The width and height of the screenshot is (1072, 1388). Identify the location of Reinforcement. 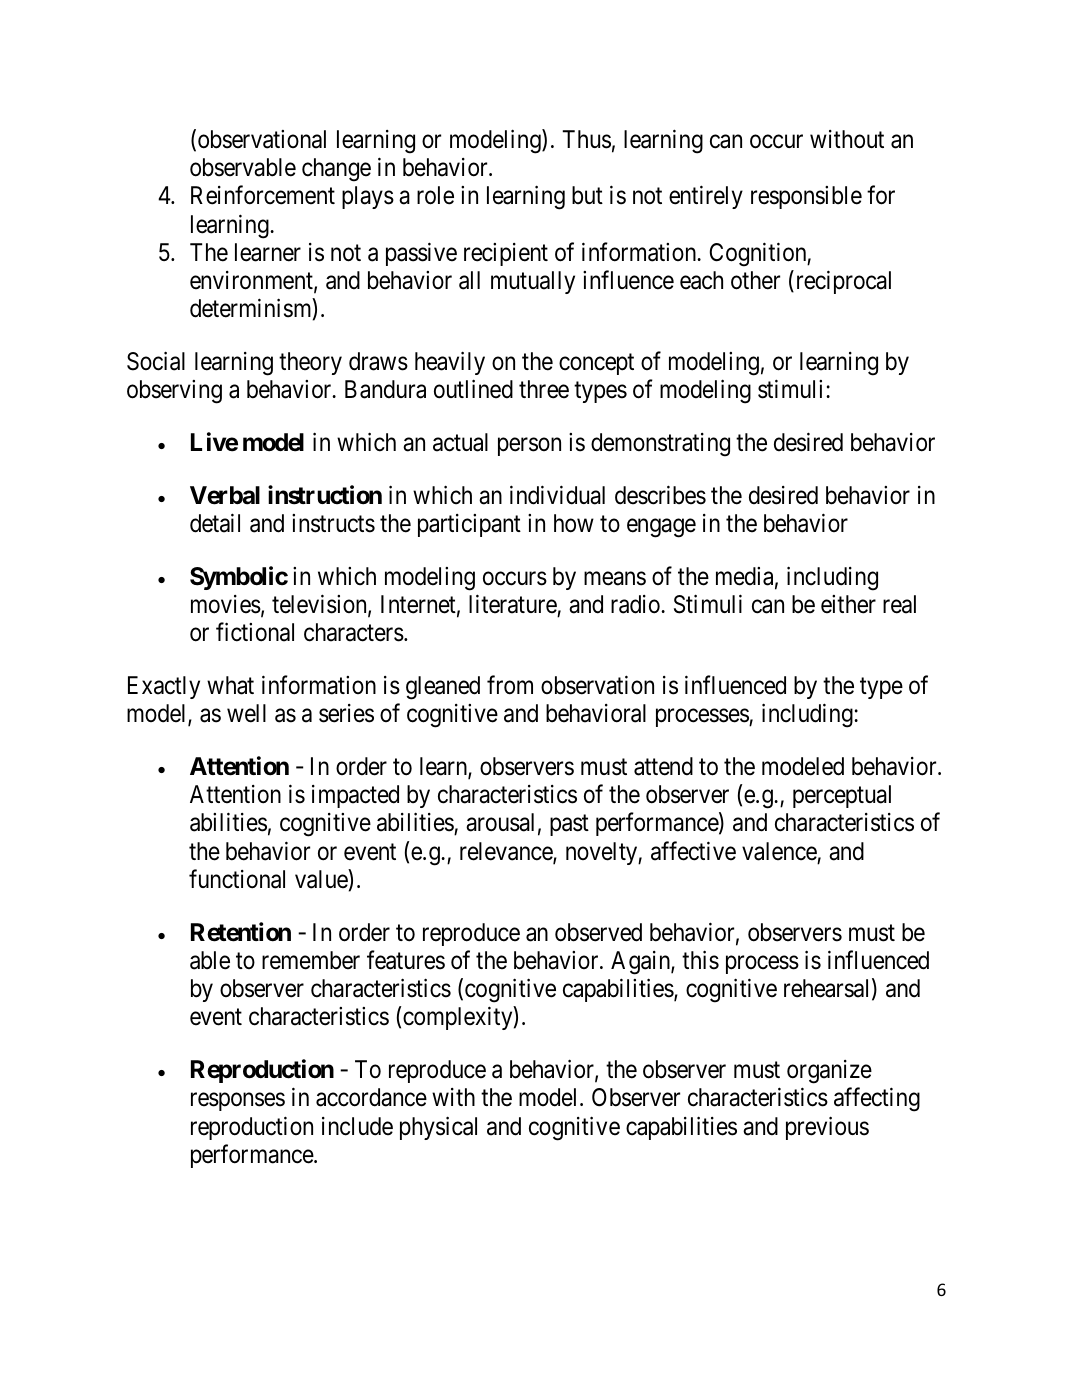
(263, 195).
